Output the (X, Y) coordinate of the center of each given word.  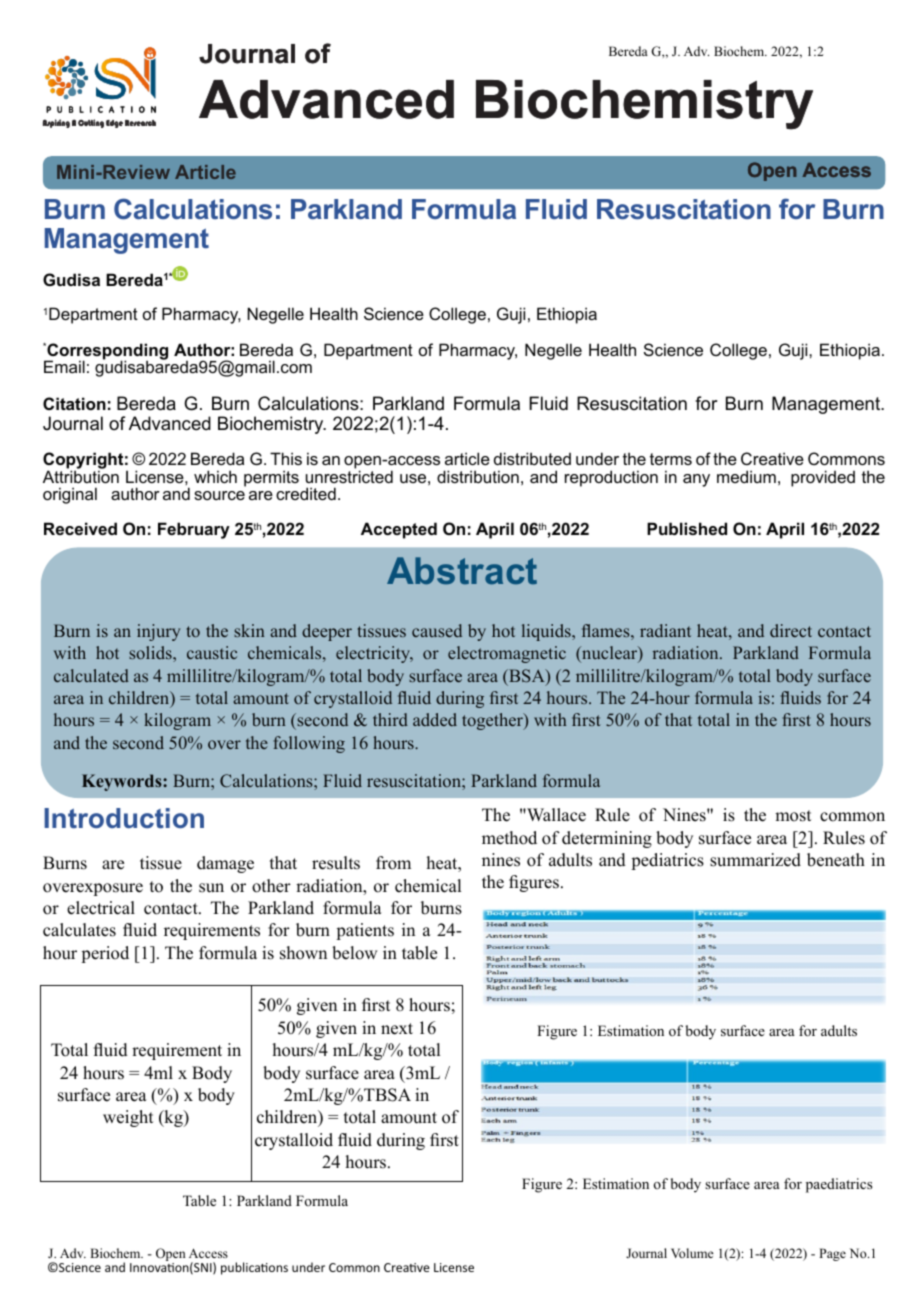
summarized (755, 860)
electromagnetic (507, 654)
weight (128, 1118)
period (105, 954)
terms (671, 459)
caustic (212, 652)
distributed (532, 458)
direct (791, 630)
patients (365, 931)
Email (64, 366)
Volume (692, 1253)
